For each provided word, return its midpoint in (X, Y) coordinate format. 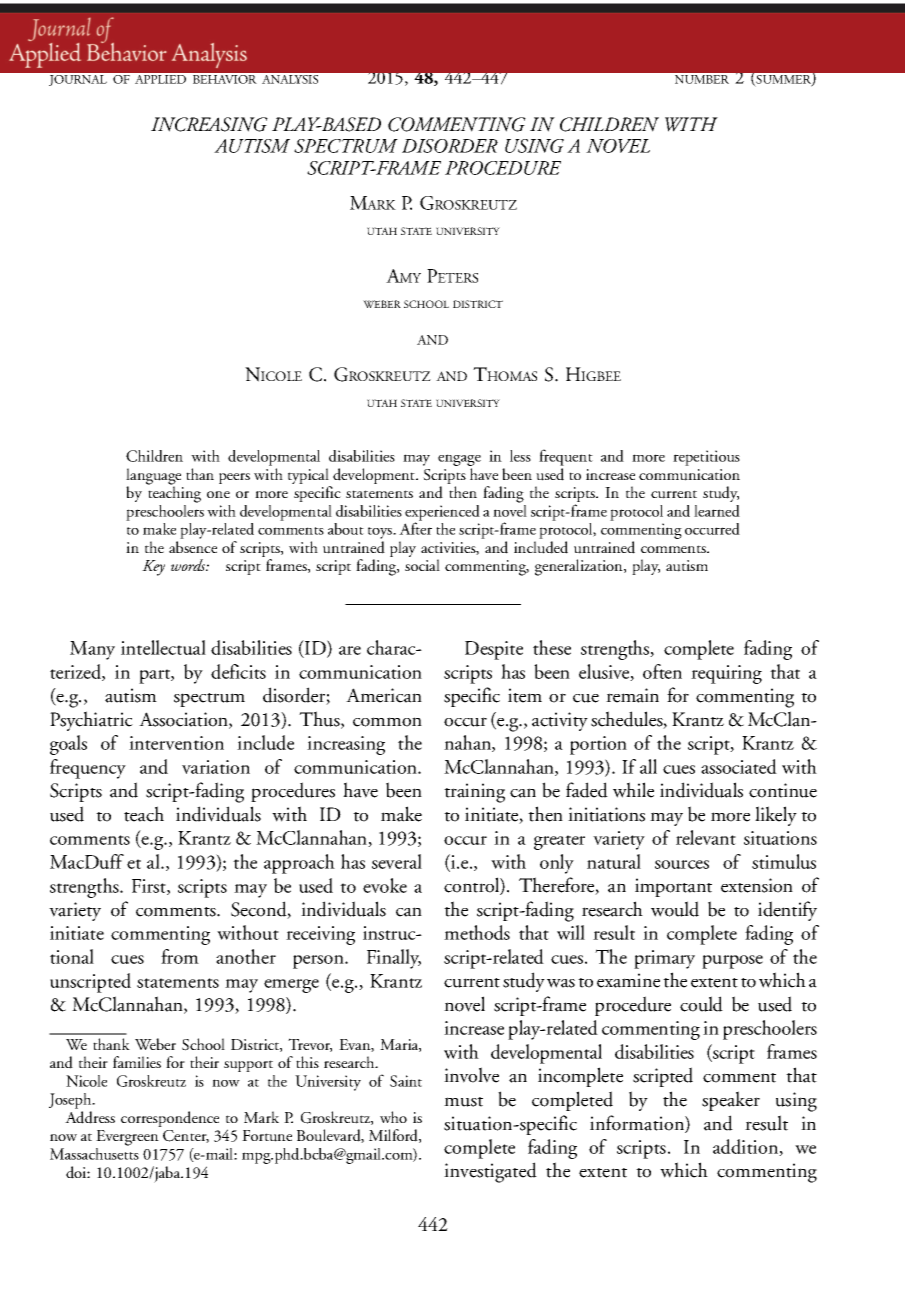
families (137, 1062)
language (153, 477)
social (422, 565)
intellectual (163, 647)
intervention (176, 743)
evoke (385, 885)
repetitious (706, 458)
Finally (394, 959)
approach (299, 864)
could (701, 1004)
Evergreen (127, 1138)
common (387, 722)
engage (459, 461)
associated (739, 766)
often (662, 671)
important (673, 887)
